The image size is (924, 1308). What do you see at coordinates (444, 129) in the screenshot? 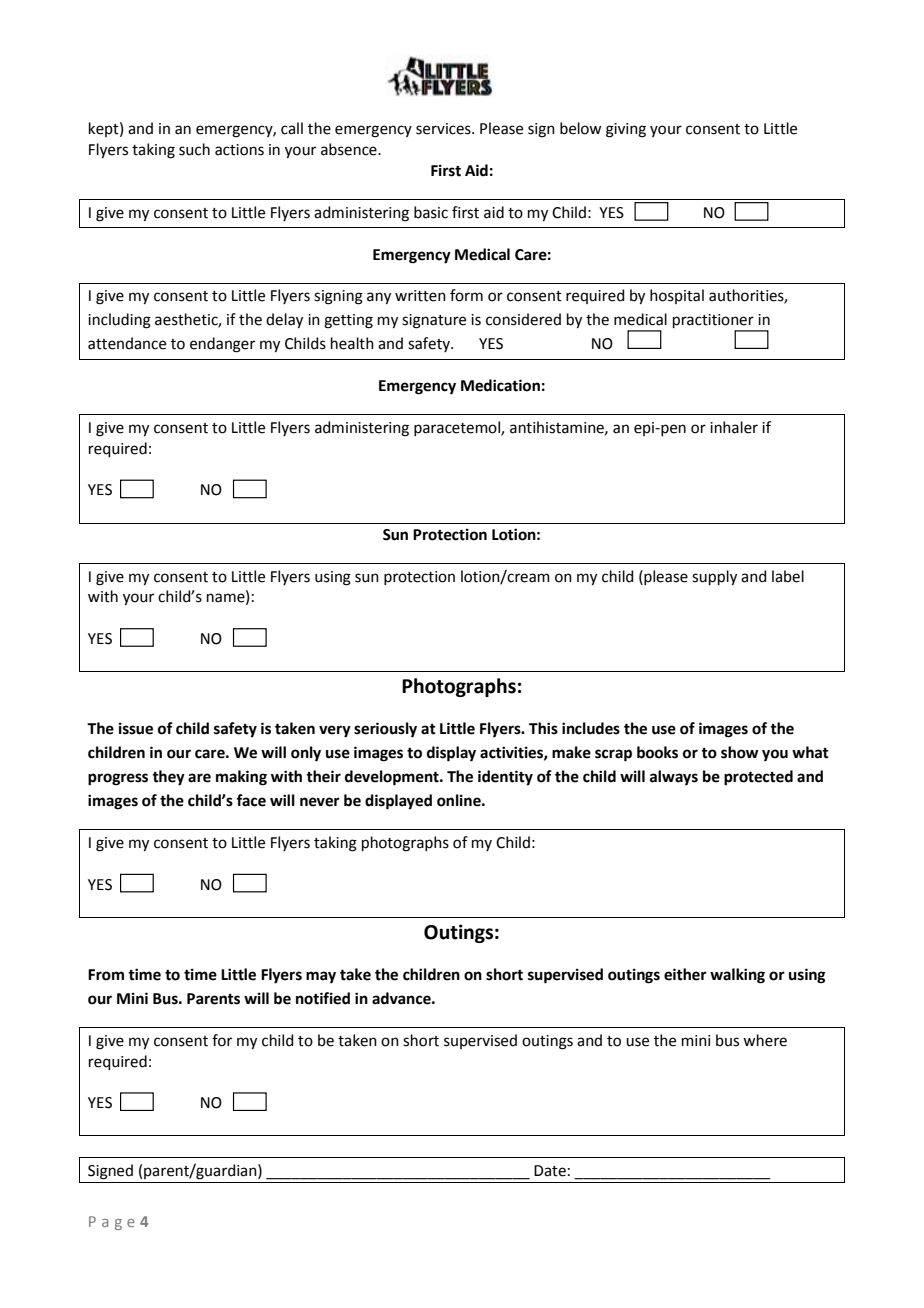
I see `services` at bounding box center [444, 129].
